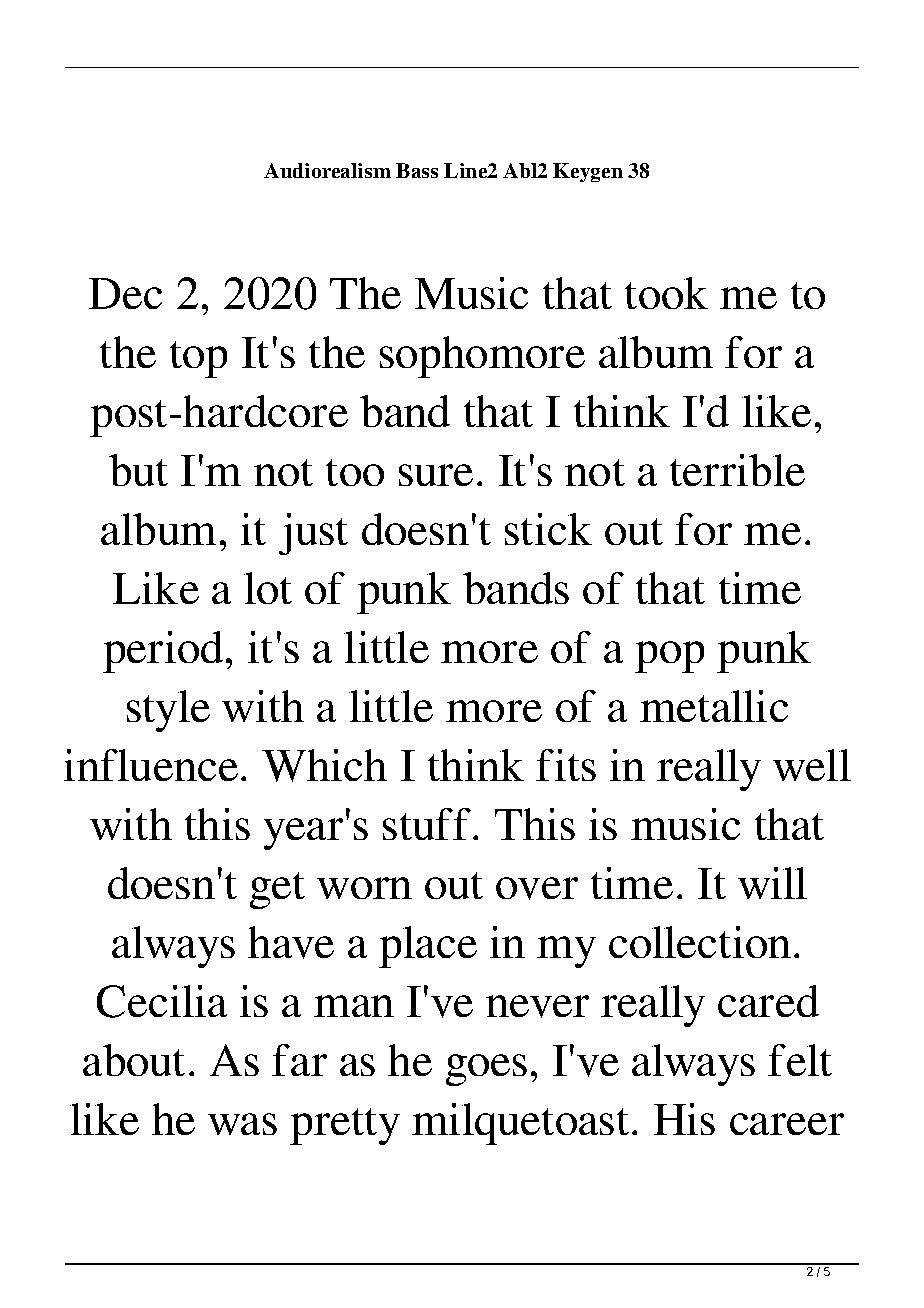 This image has height=1308, width=924. I want to click on over, so click(537, 888).
